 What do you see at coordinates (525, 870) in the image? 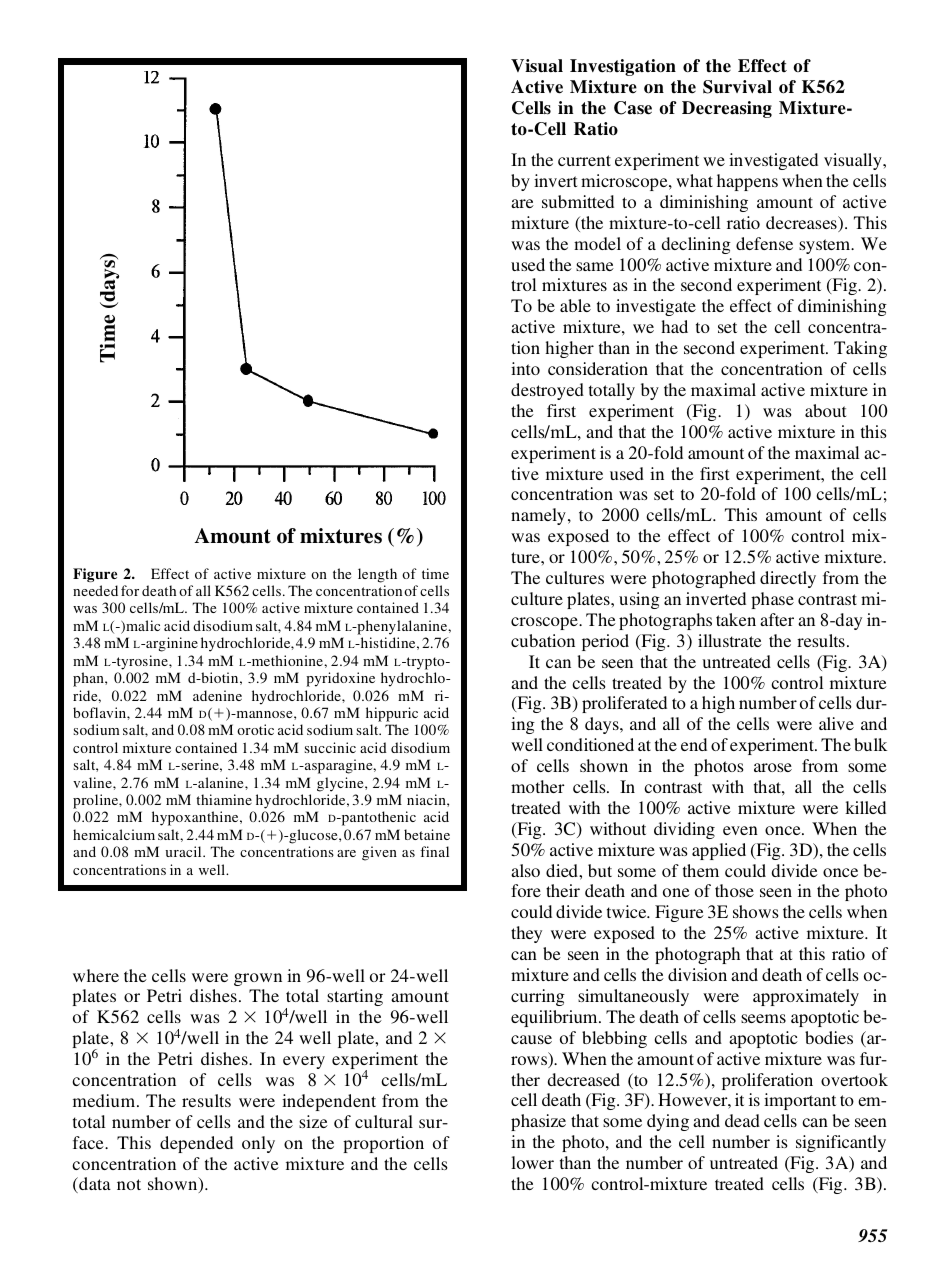
I see `also` at bounding box center [525, 870].
